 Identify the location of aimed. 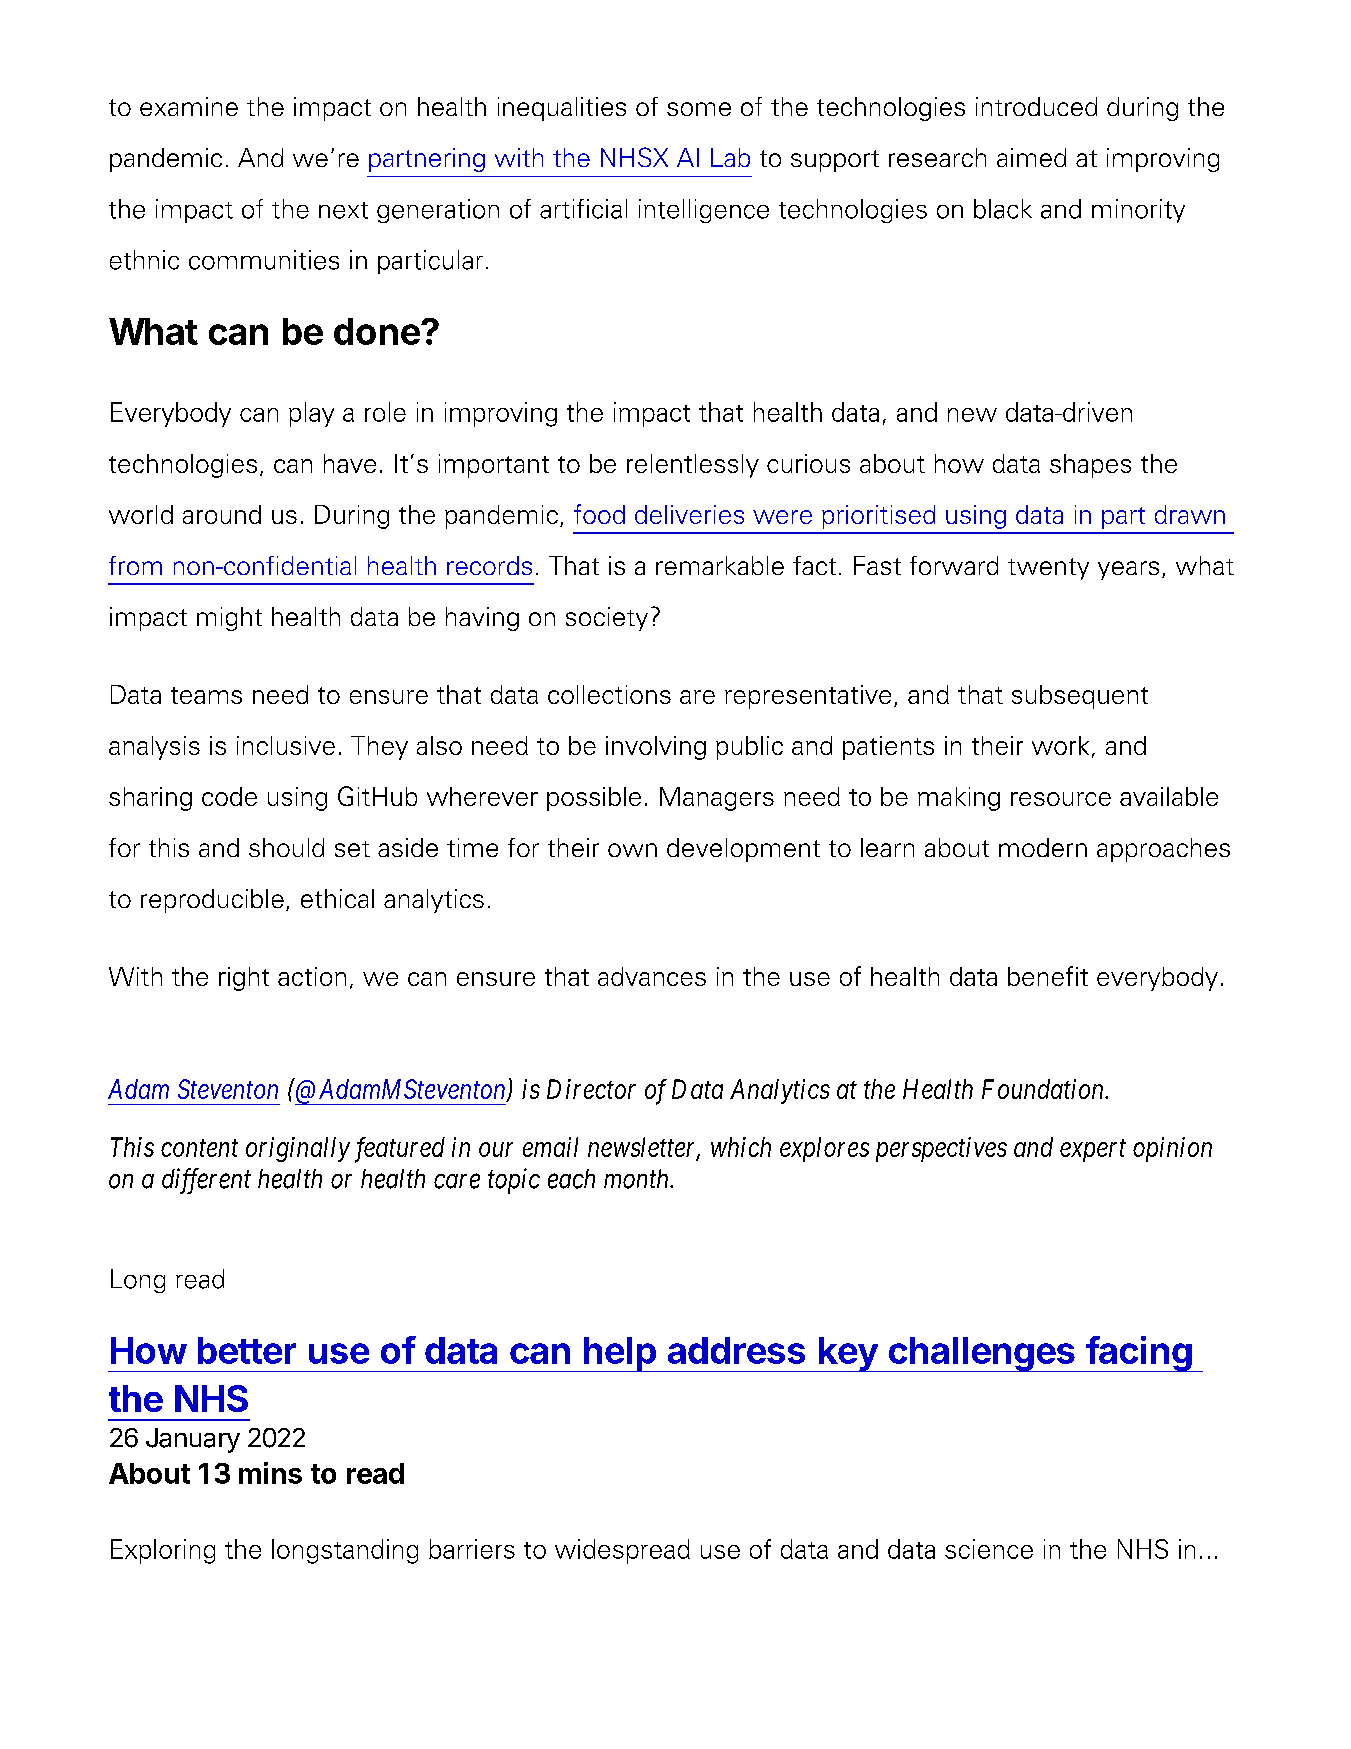
(1031, 157).
